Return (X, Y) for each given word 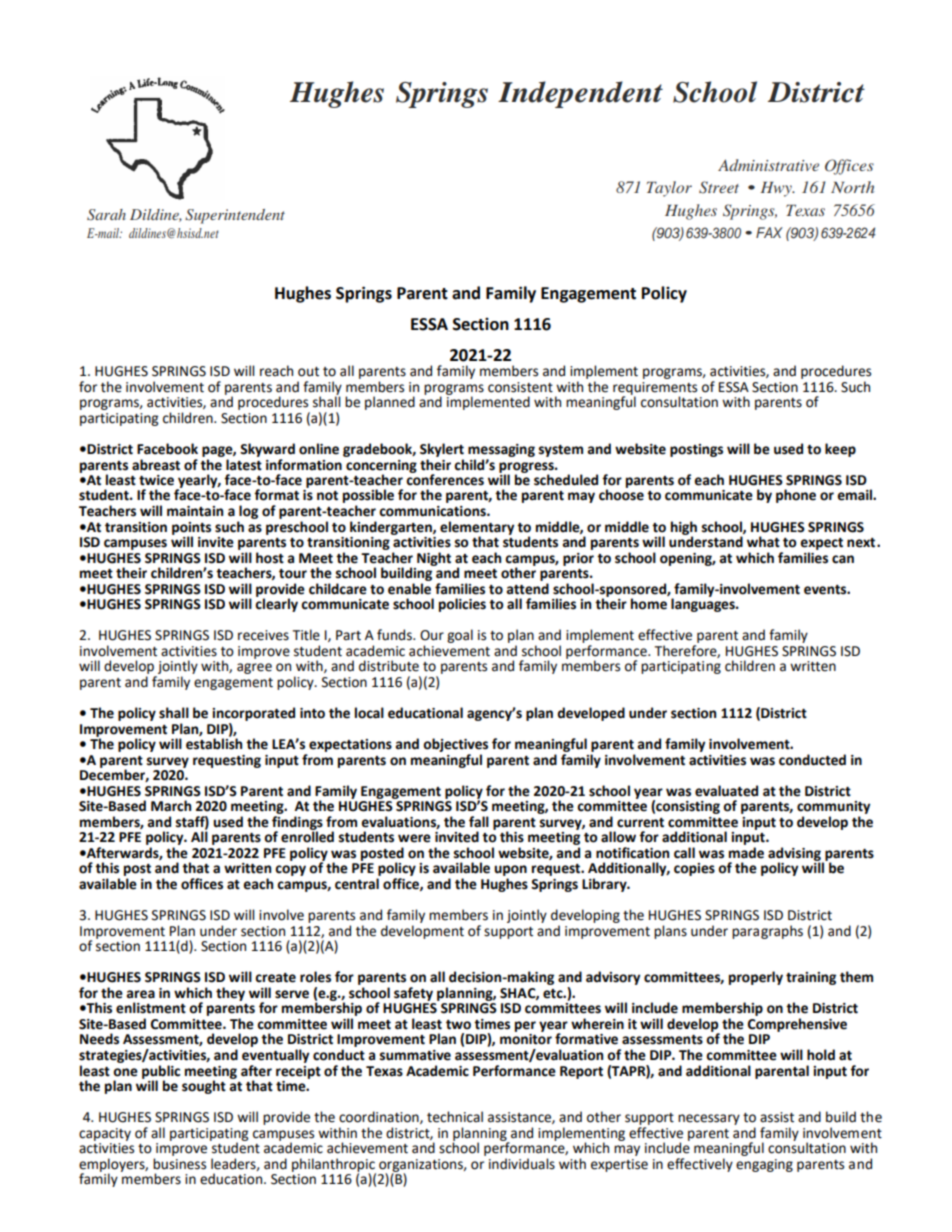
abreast (156, 465)
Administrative (768, 165)
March (171, 806)
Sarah (106, 215)
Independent (580, 94)
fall (479, 821)
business (179, 1164)
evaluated (726, 791)
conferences (445, 479)
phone (796, 496)
